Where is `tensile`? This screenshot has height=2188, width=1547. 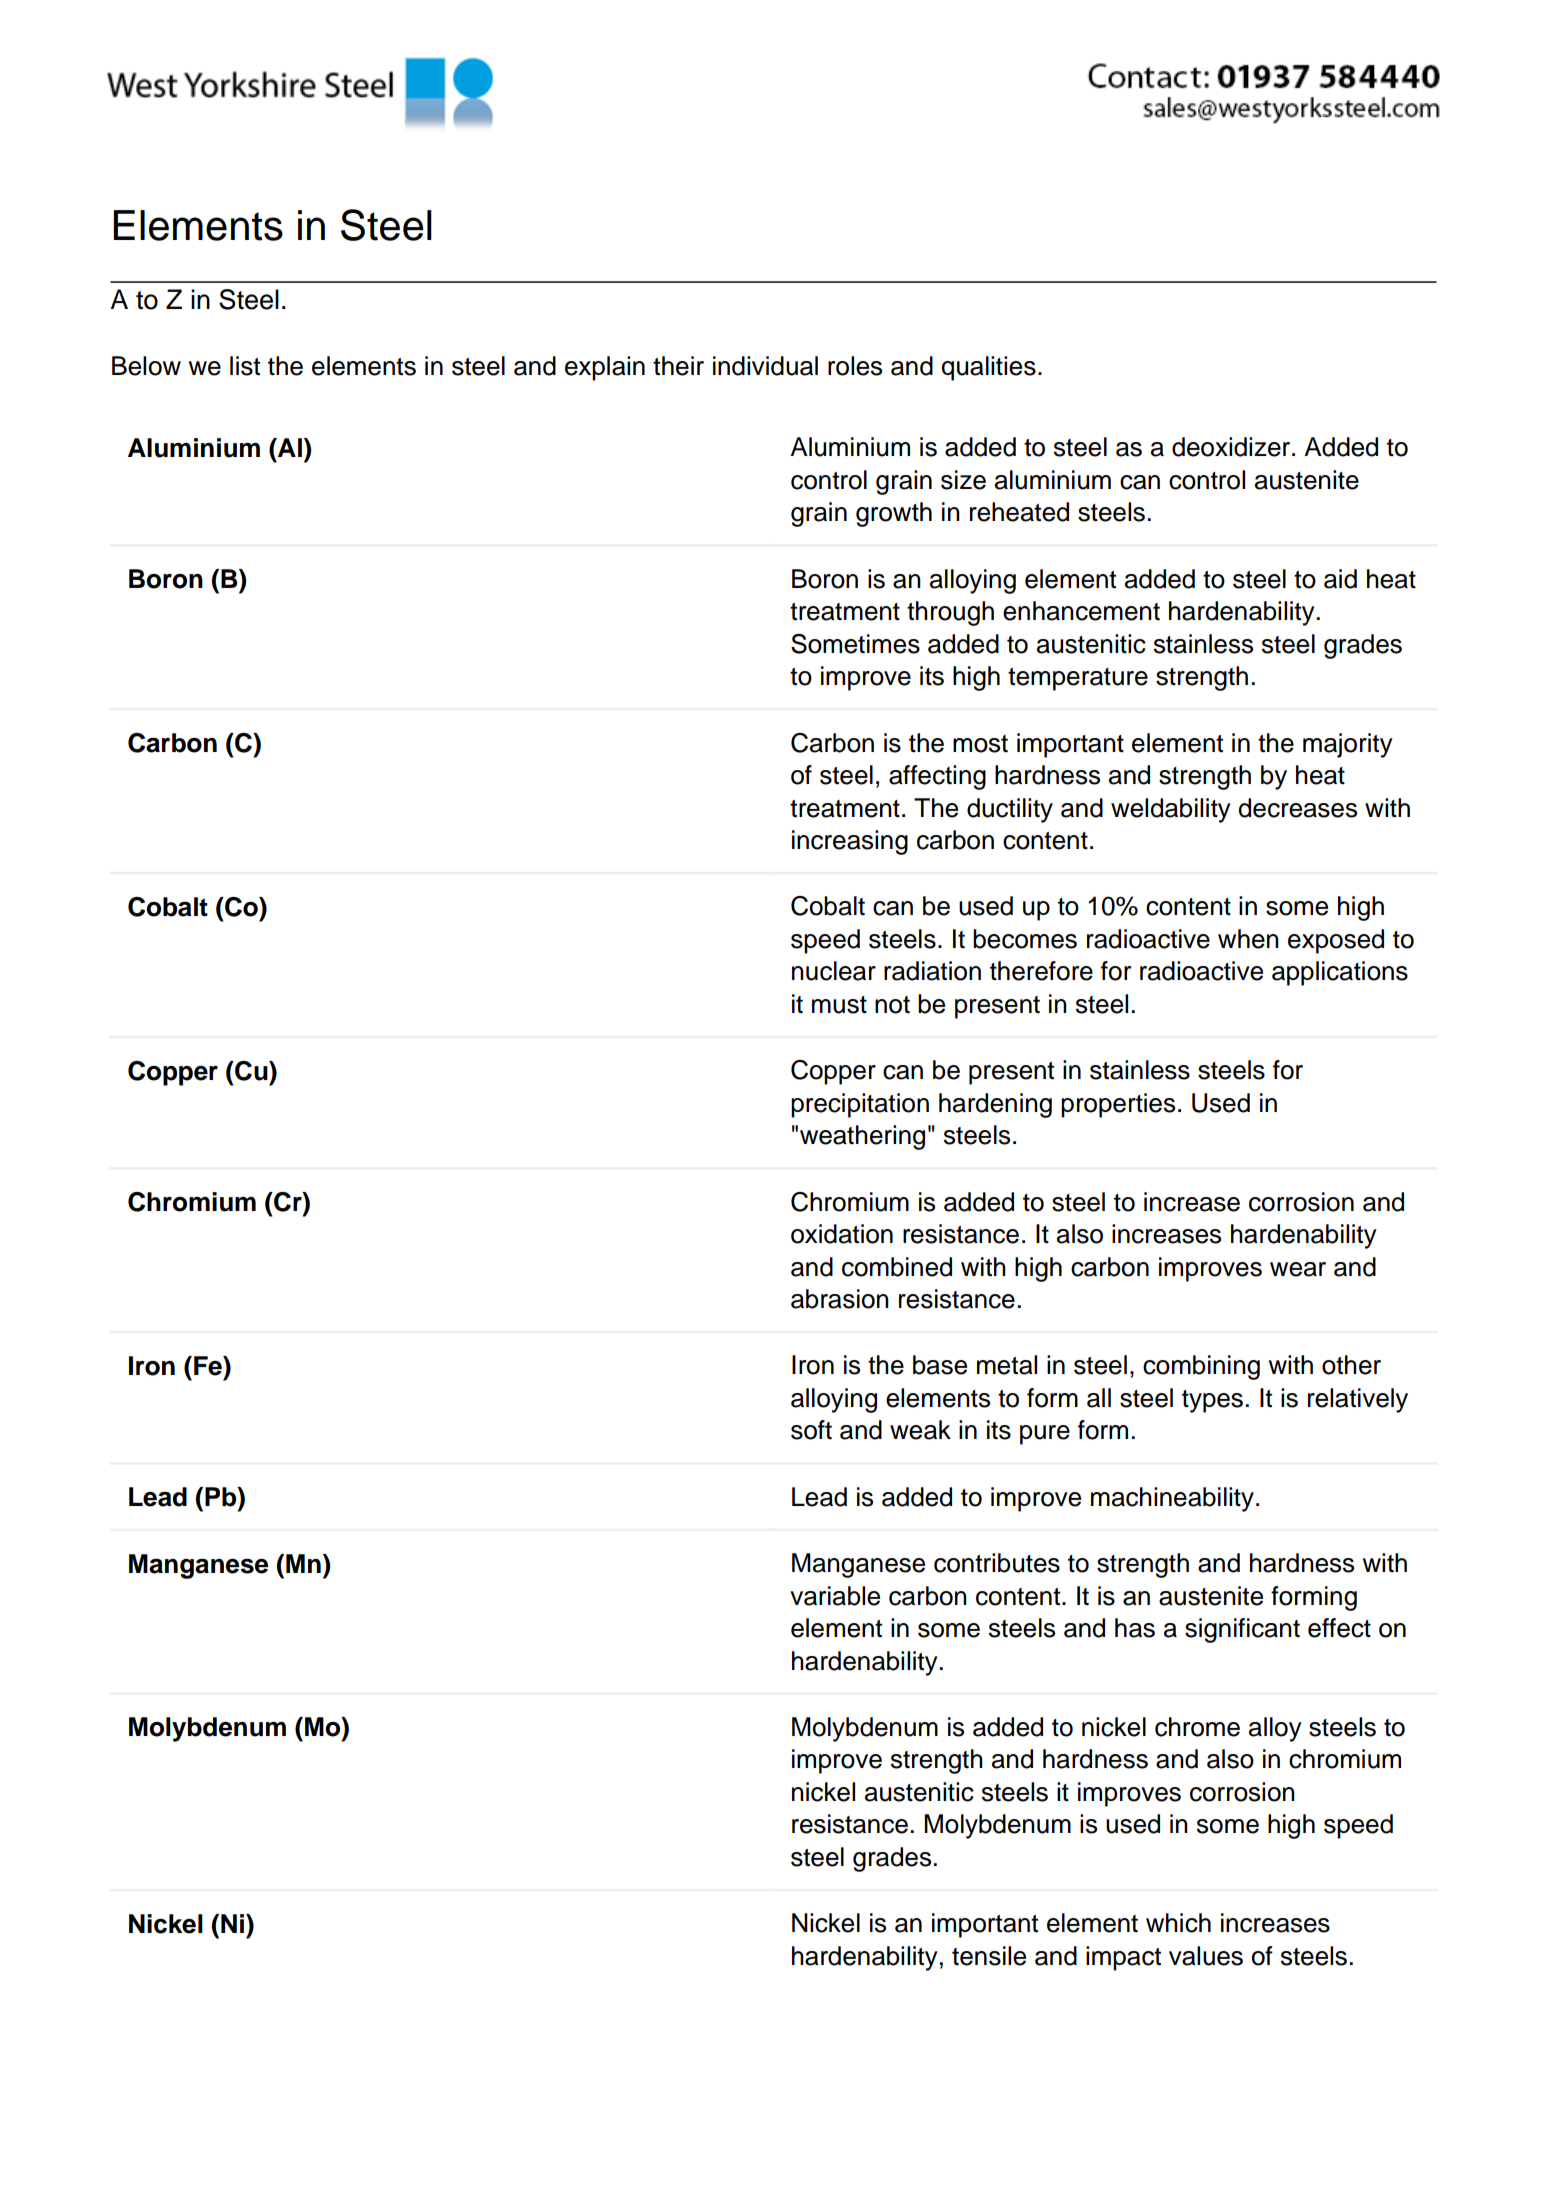 tensile is located at coordinates (989, 1956).
